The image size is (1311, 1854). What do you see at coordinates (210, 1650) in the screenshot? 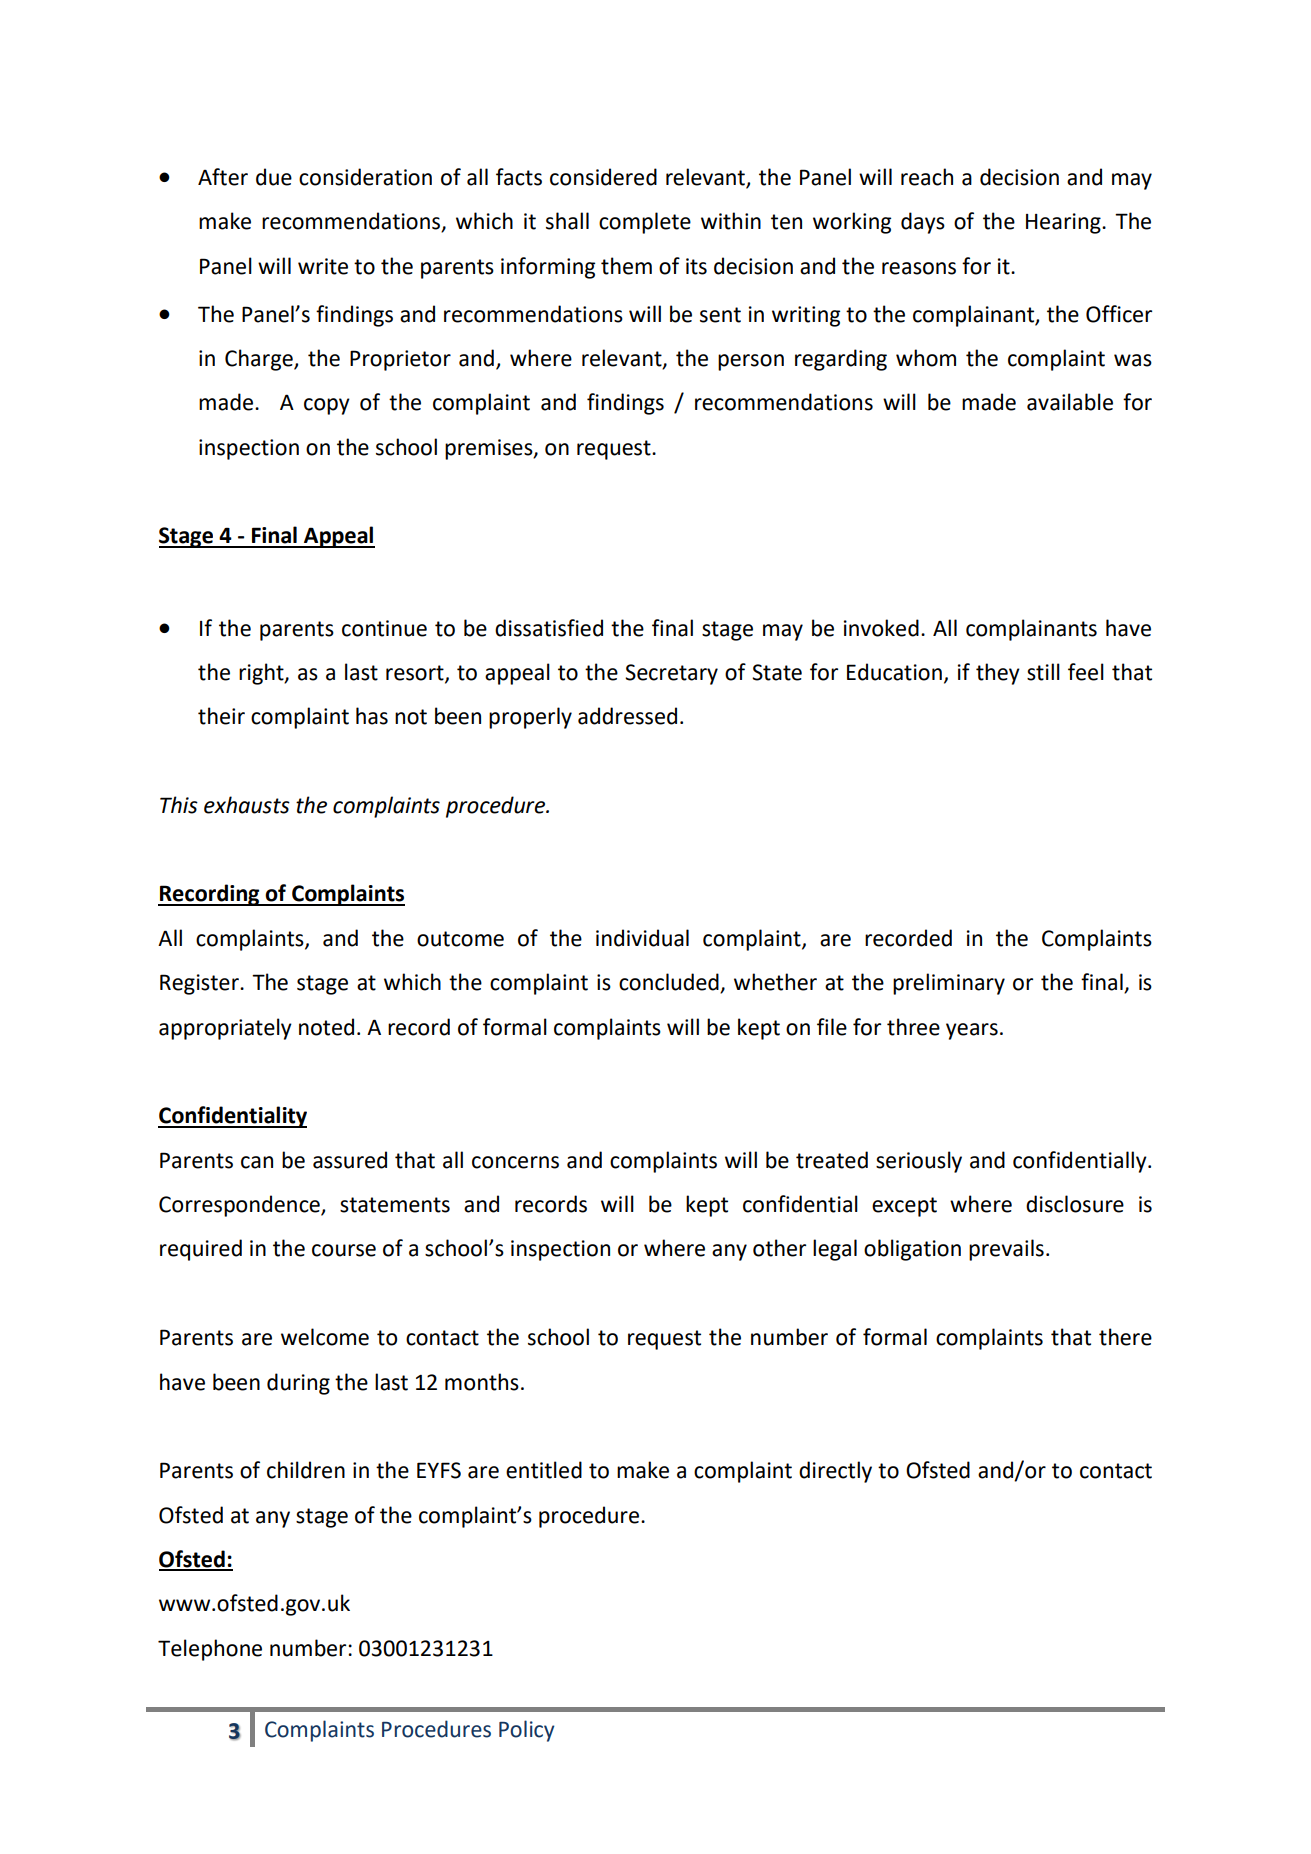
I see `Telephone` at bounding box center [210, 1650].
